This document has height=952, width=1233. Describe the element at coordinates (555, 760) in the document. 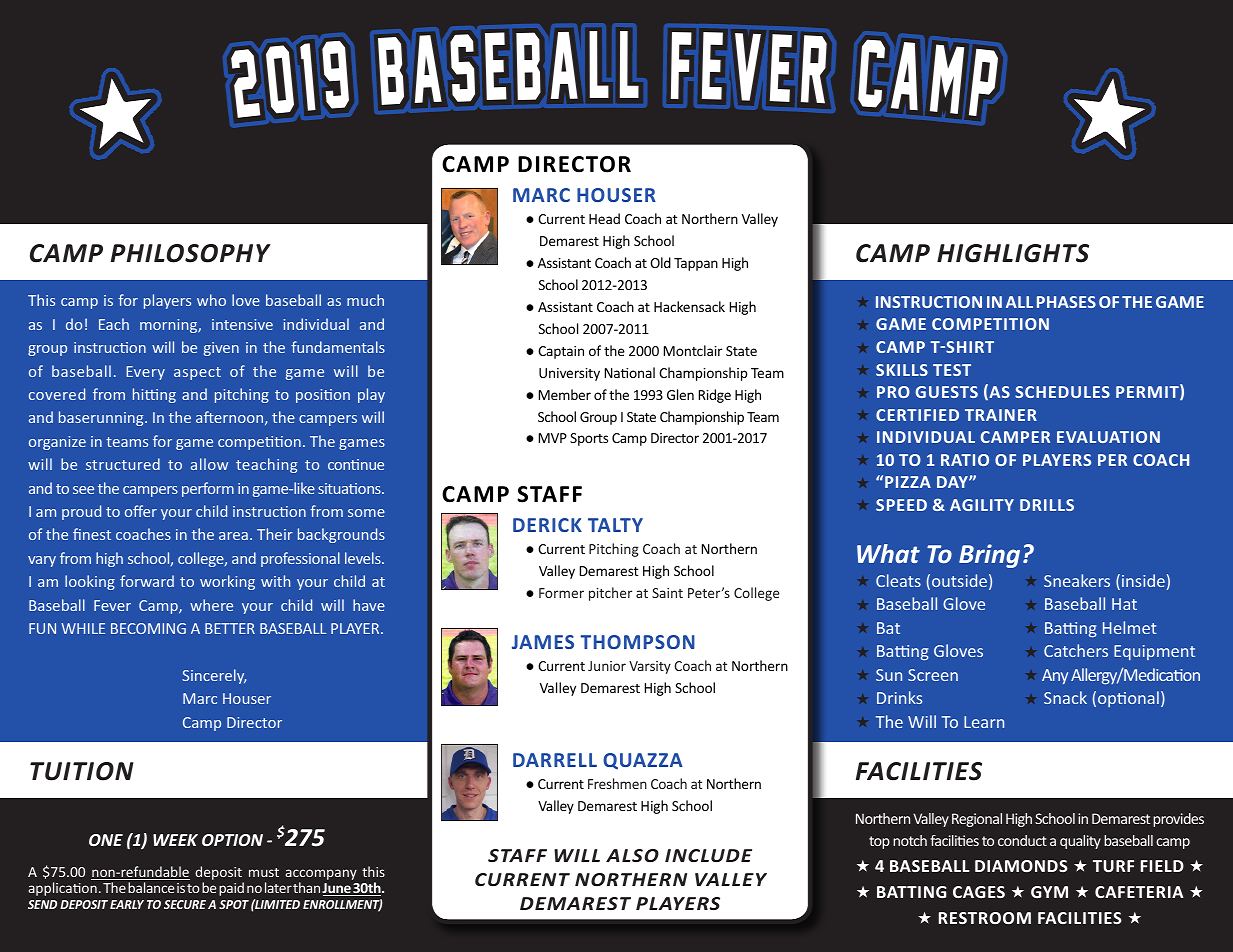

I see `DARRELL` at that location.
